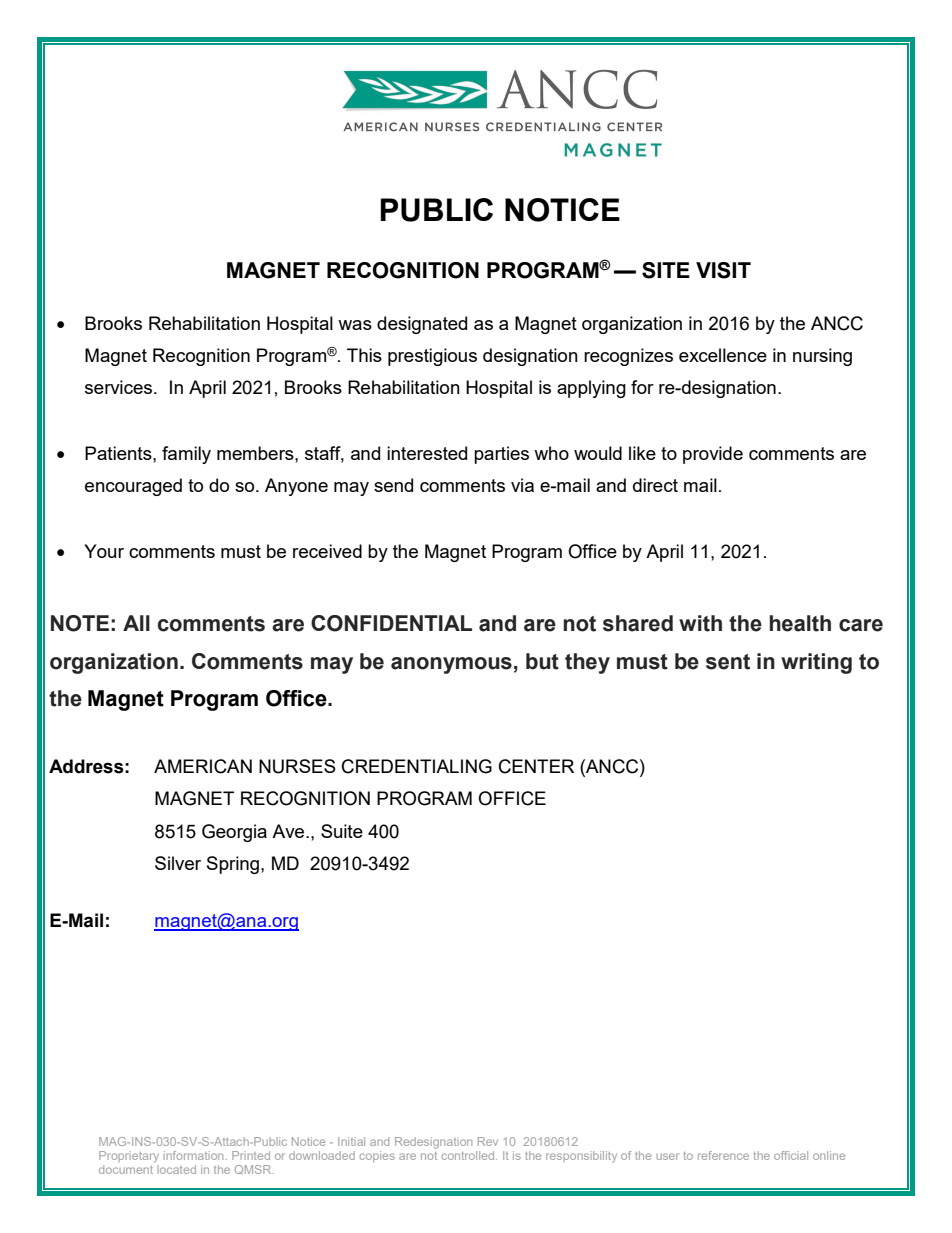  What do you see at coordinates (417, 766) in the page?
I see `CREDENTIALING` at bounding box center [417, 766].
